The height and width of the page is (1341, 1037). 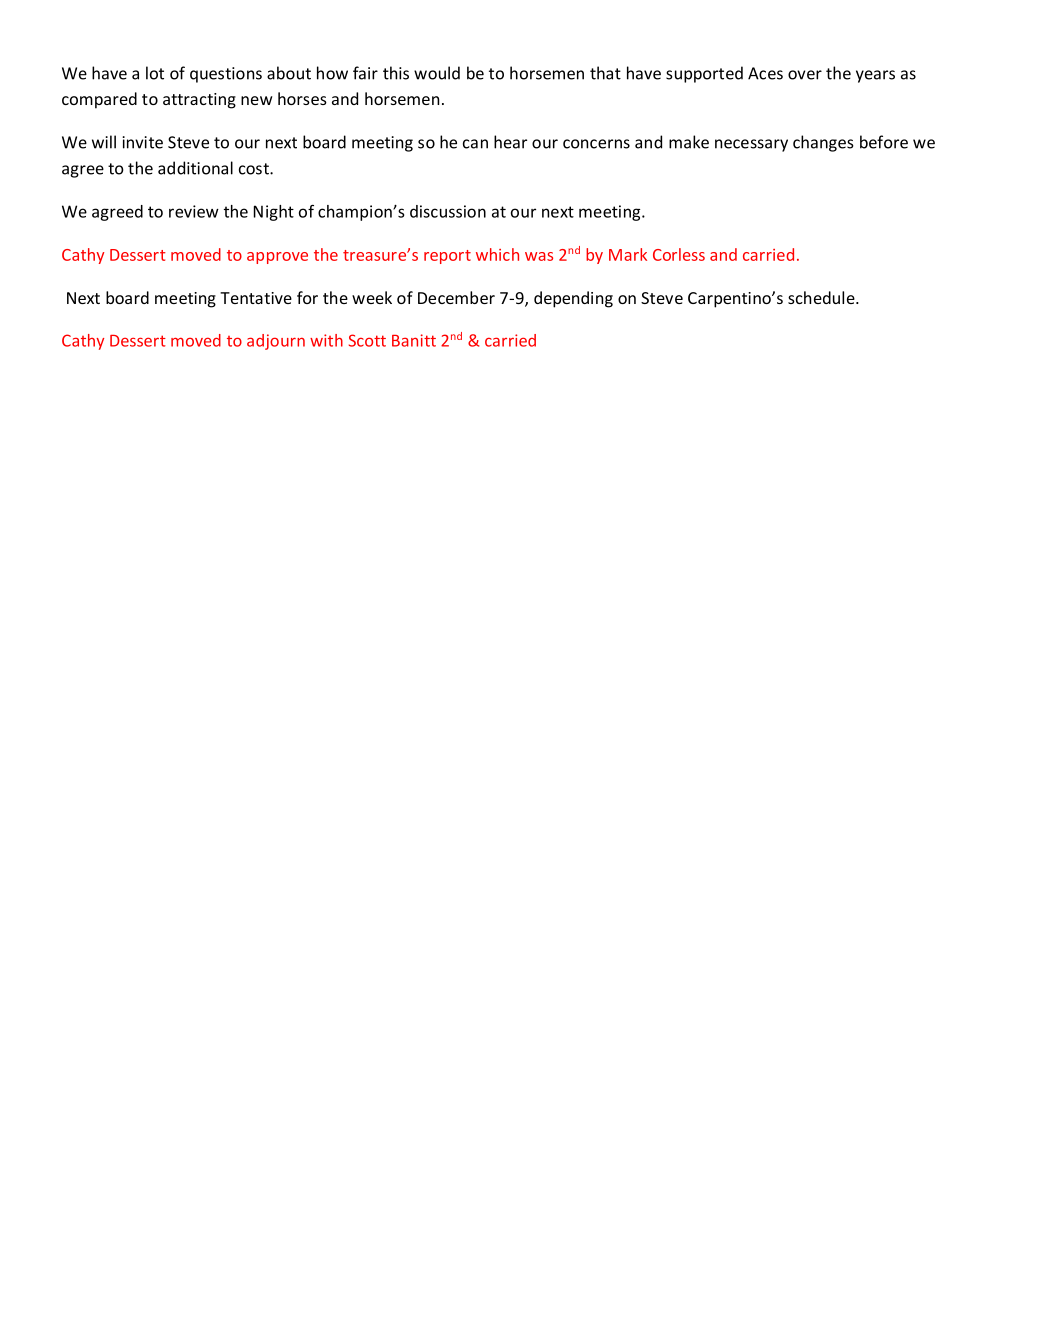 I want to click on necessary, so click(x=751, y=145).
